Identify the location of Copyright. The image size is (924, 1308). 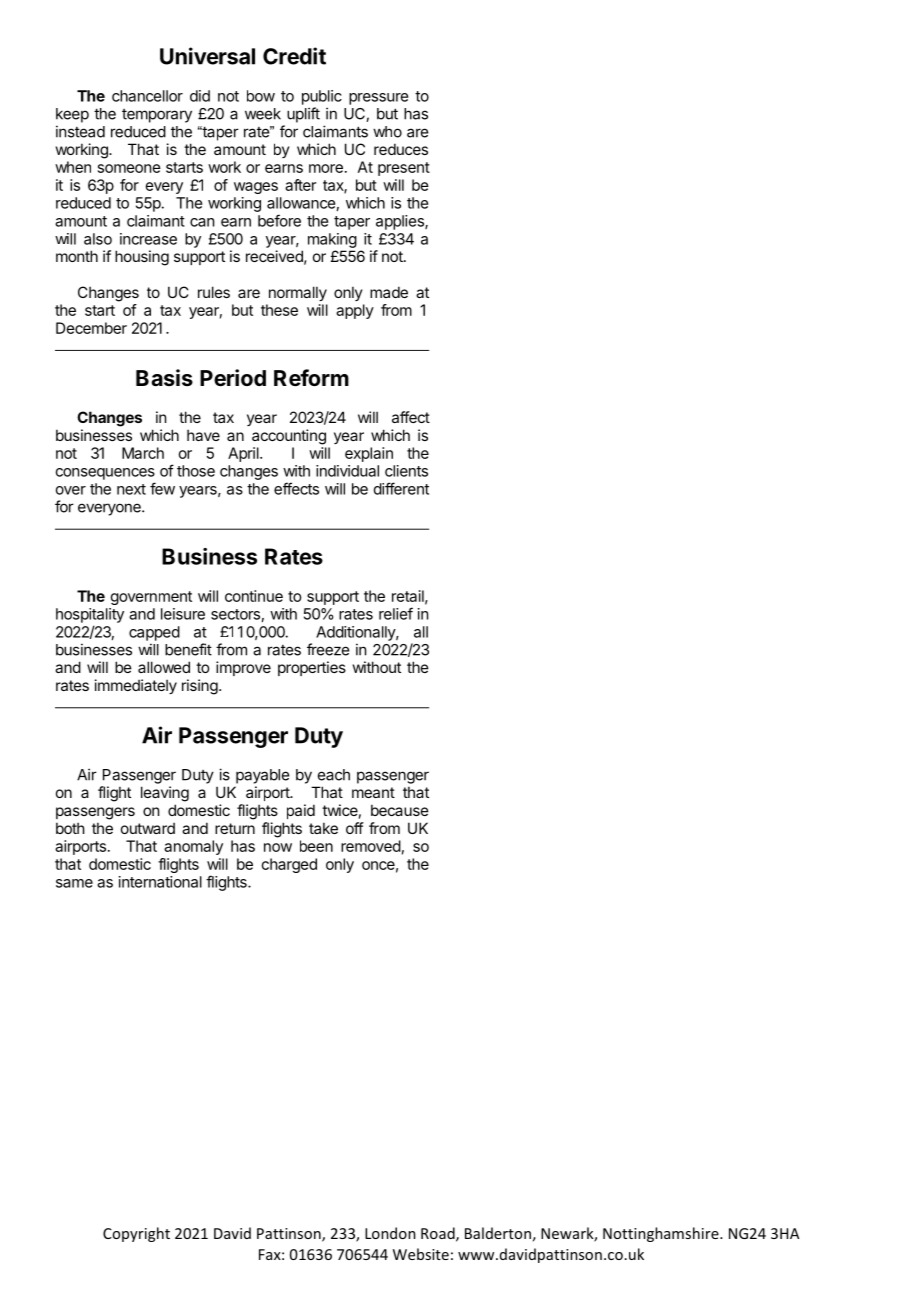
(136, 1234).
